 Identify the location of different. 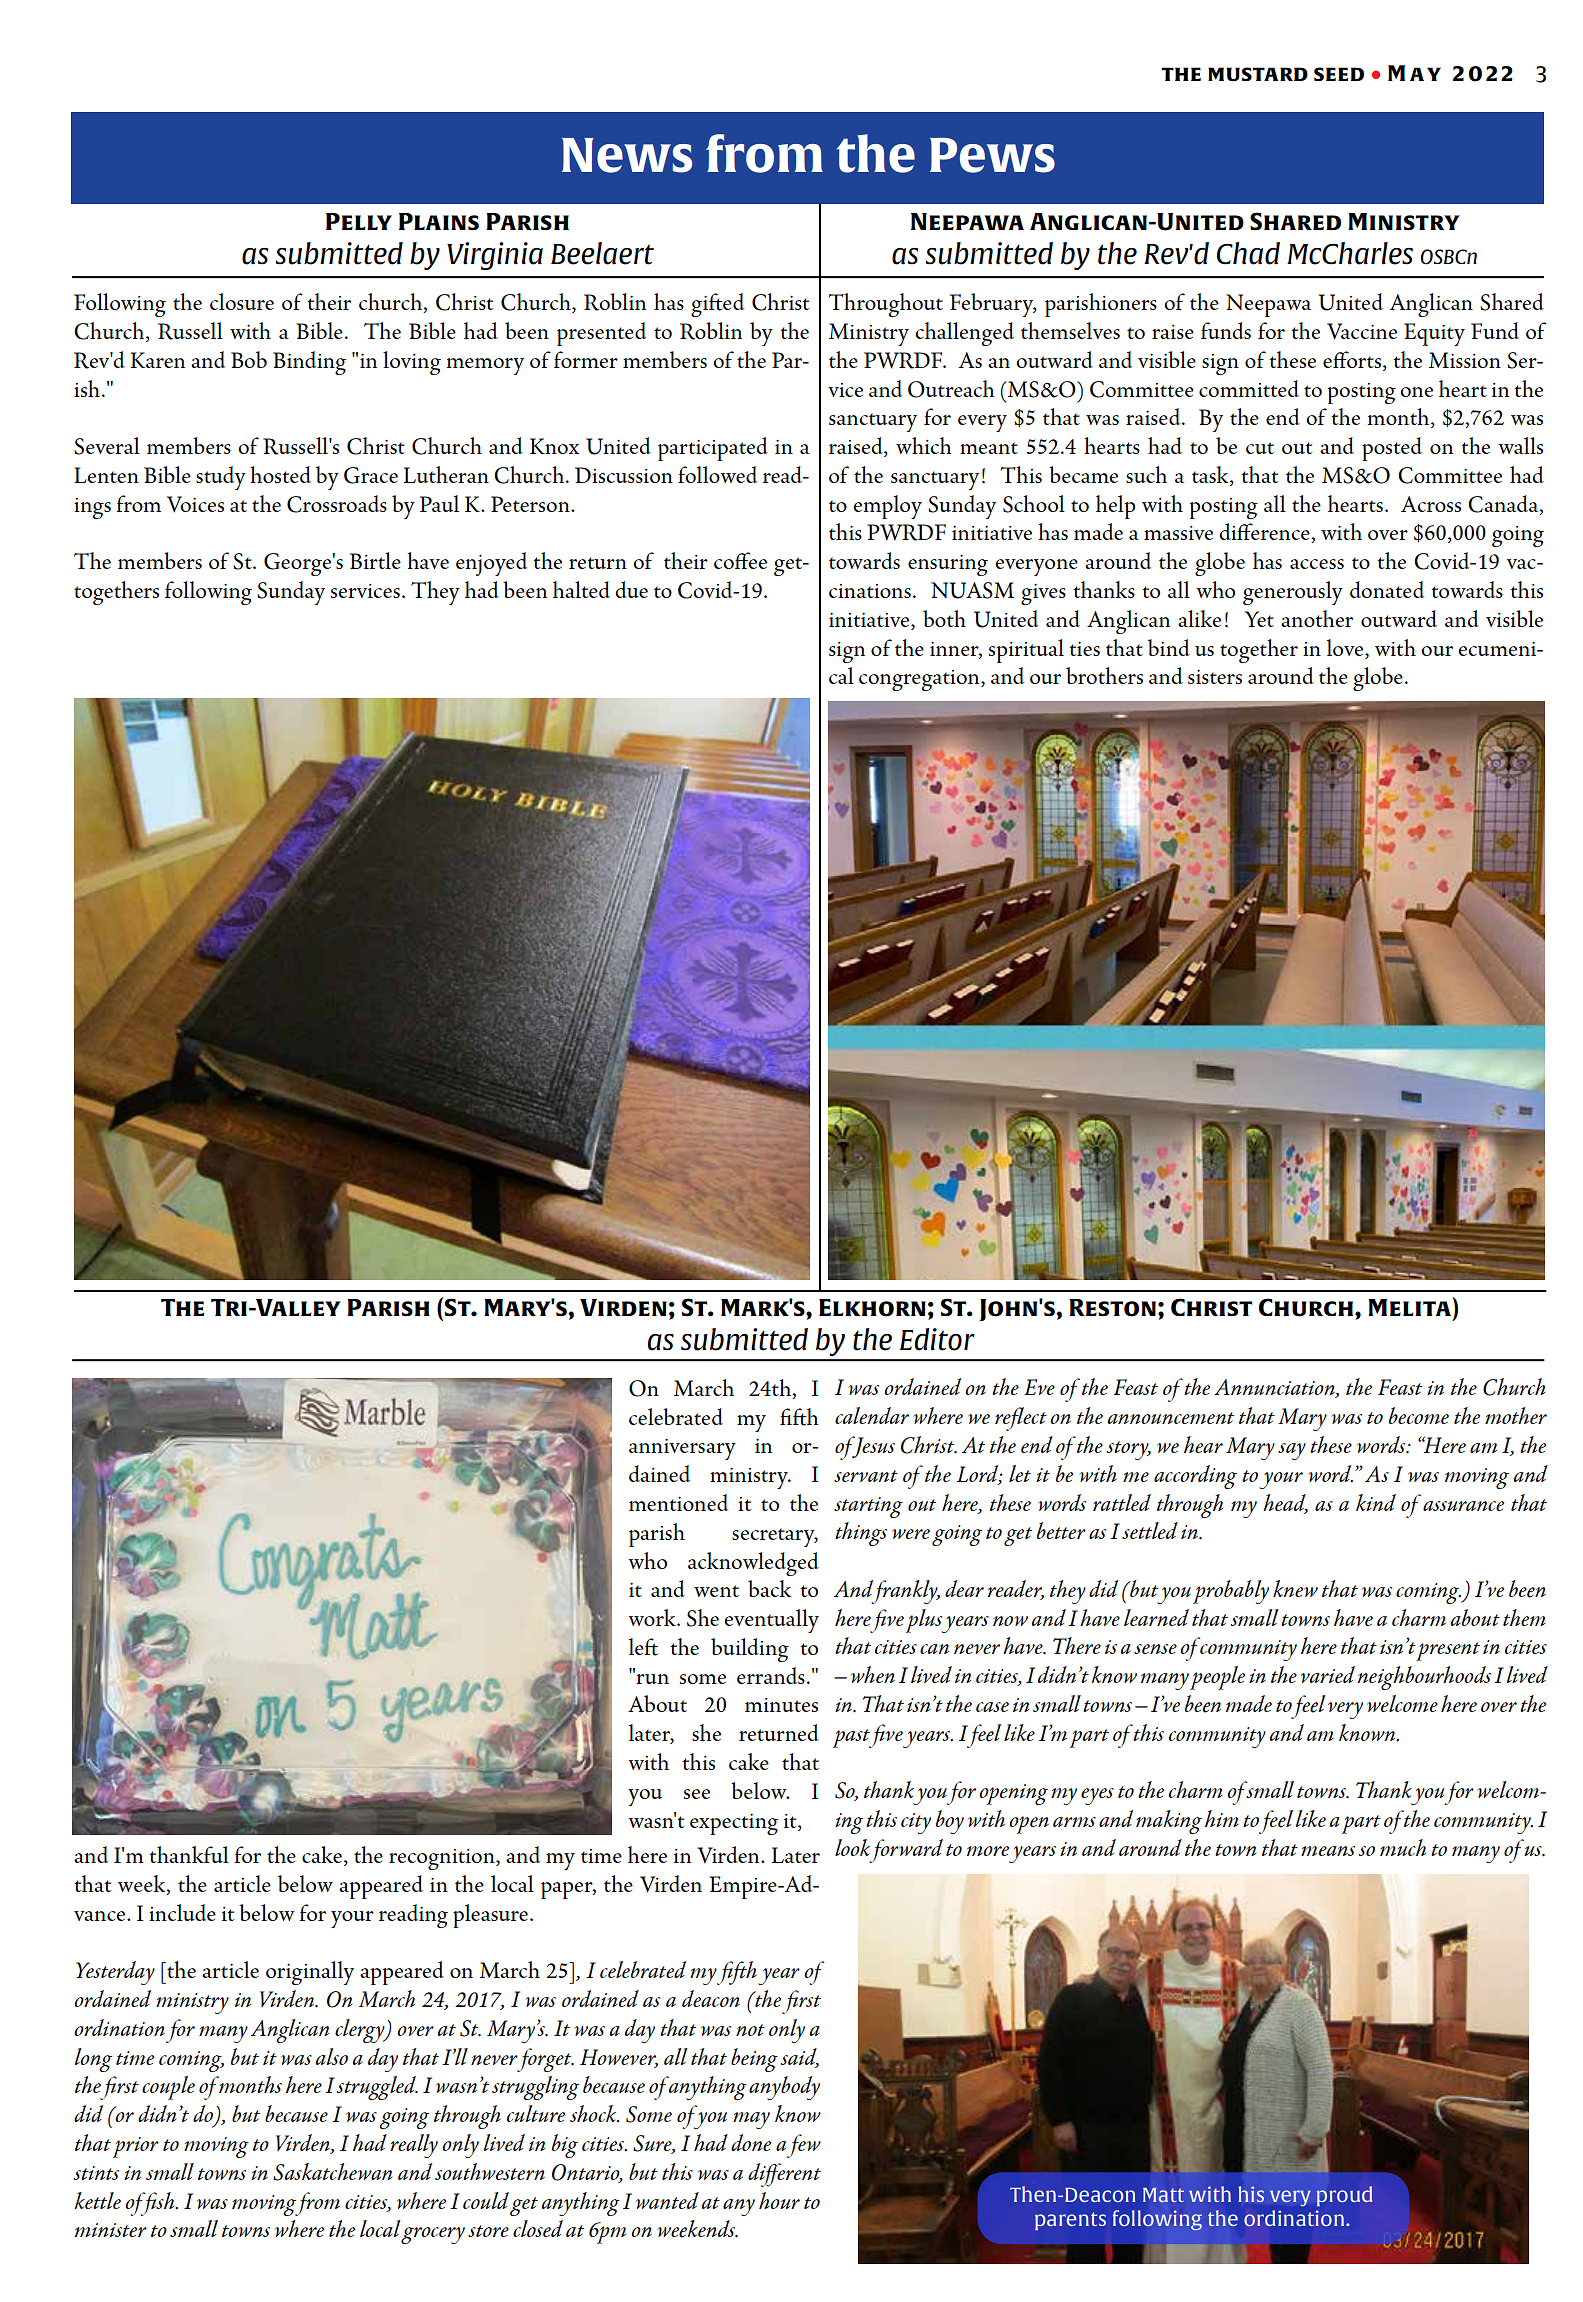
(784, 2175).
